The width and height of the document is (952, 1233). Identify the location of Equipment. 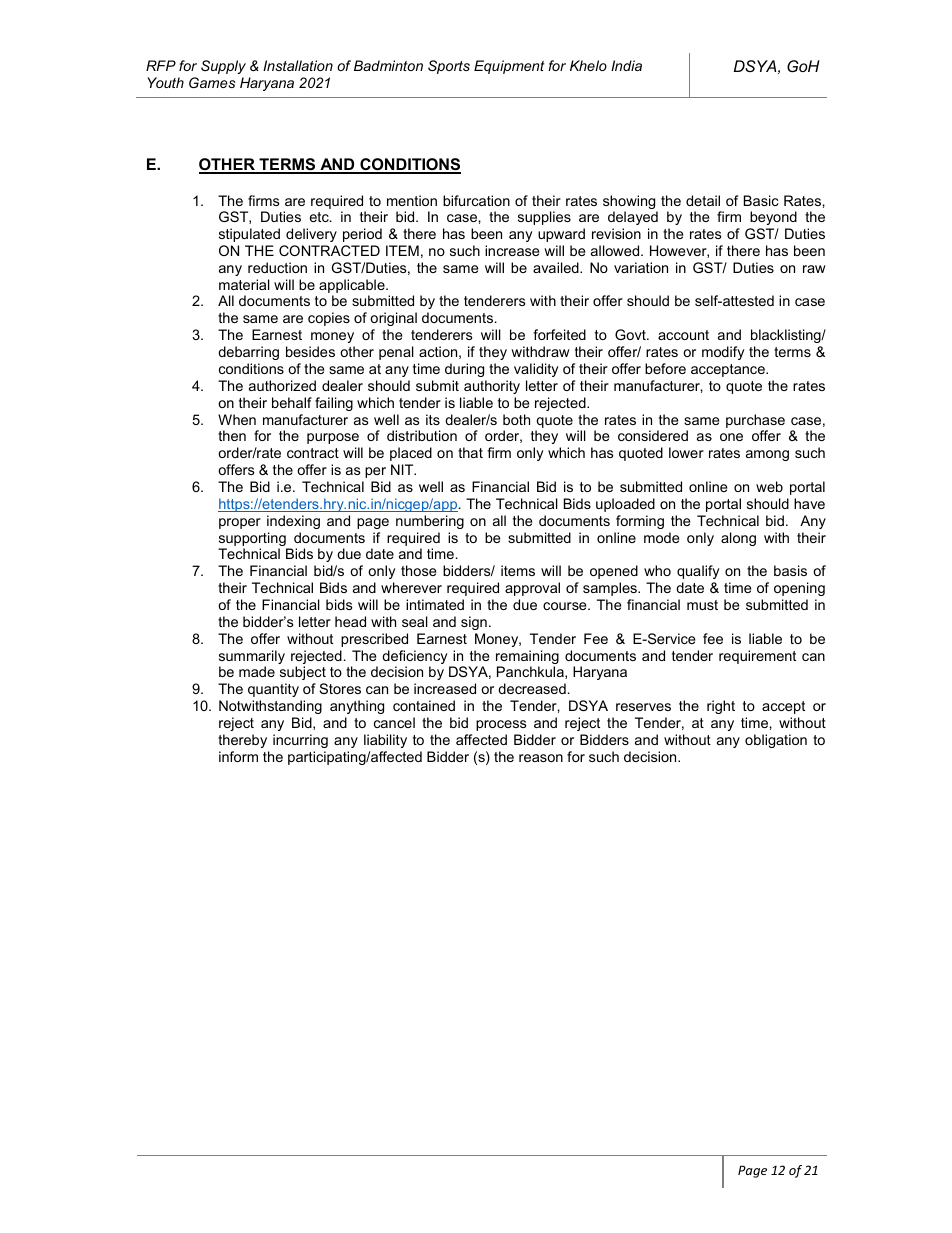
(509, 67).
